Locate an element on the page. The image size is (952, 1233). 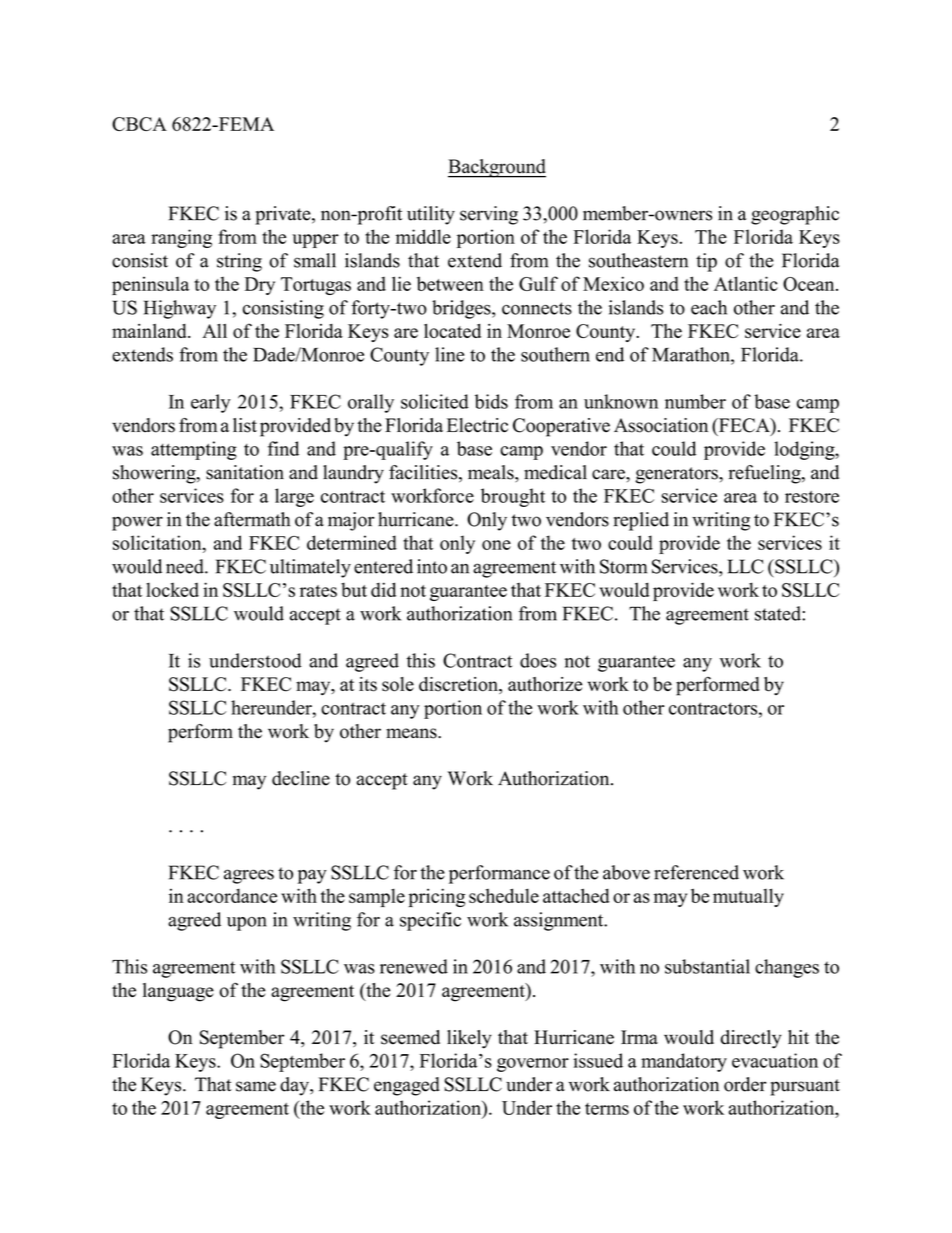
agrees is located at coordinates (249, 876).
